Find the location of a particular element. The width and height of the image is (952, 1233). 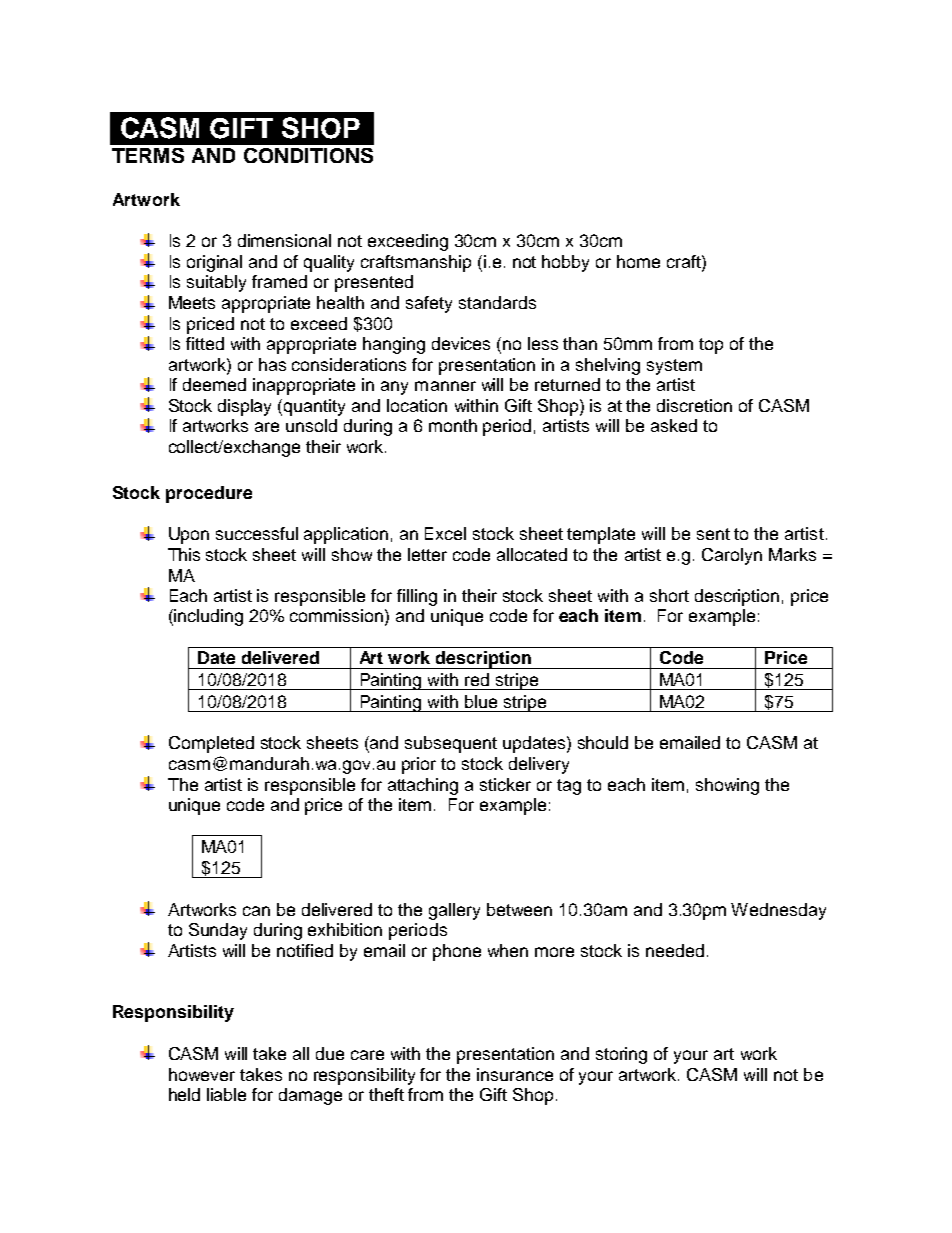

short is located at coordinates (669, 595).
